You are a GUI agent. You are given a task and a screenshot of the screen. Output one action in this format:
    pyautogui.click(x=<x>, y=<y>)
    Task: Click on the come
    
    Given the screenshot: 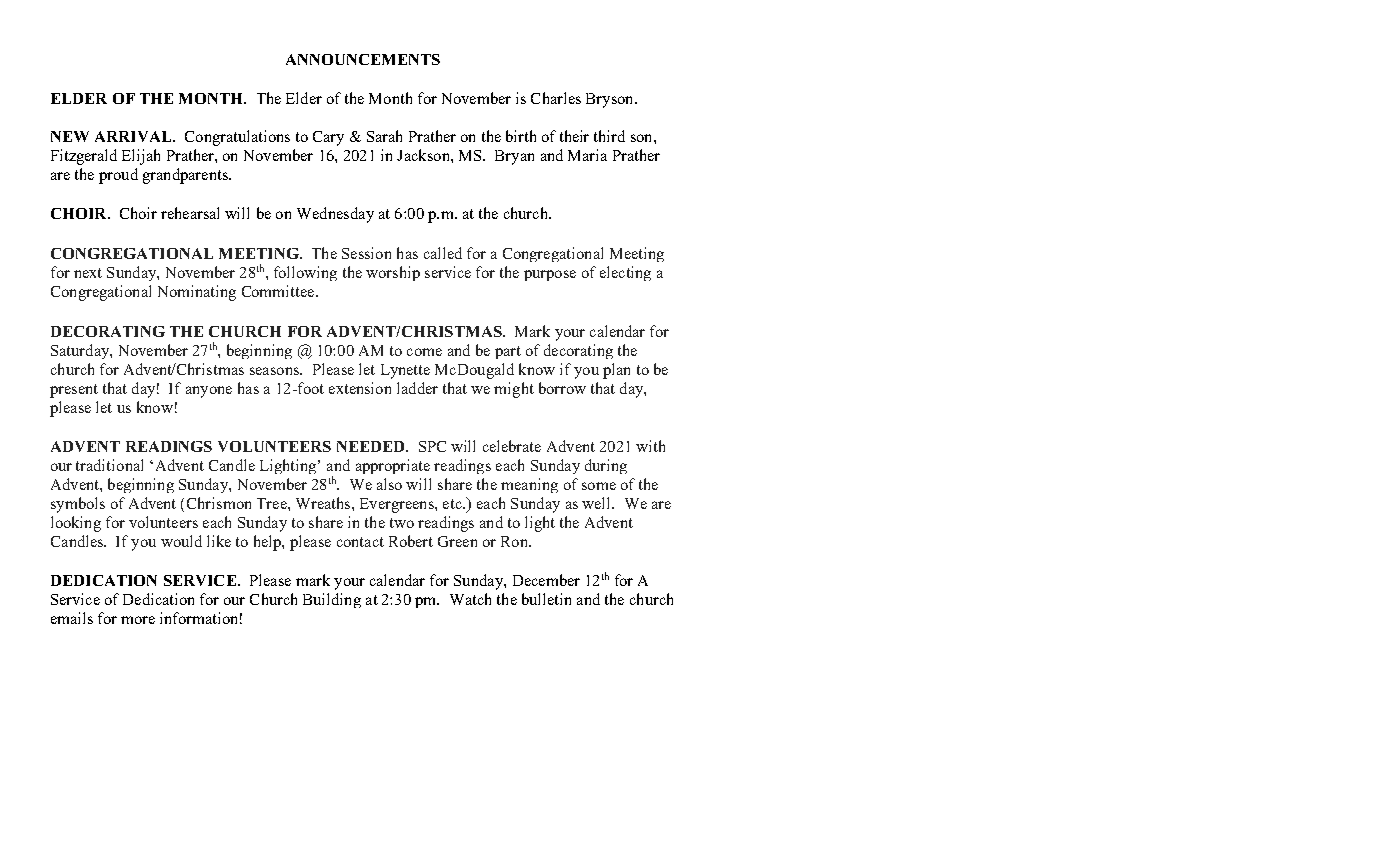 What is the action you would take?
    pyautogui.click(x=424, y=352)
